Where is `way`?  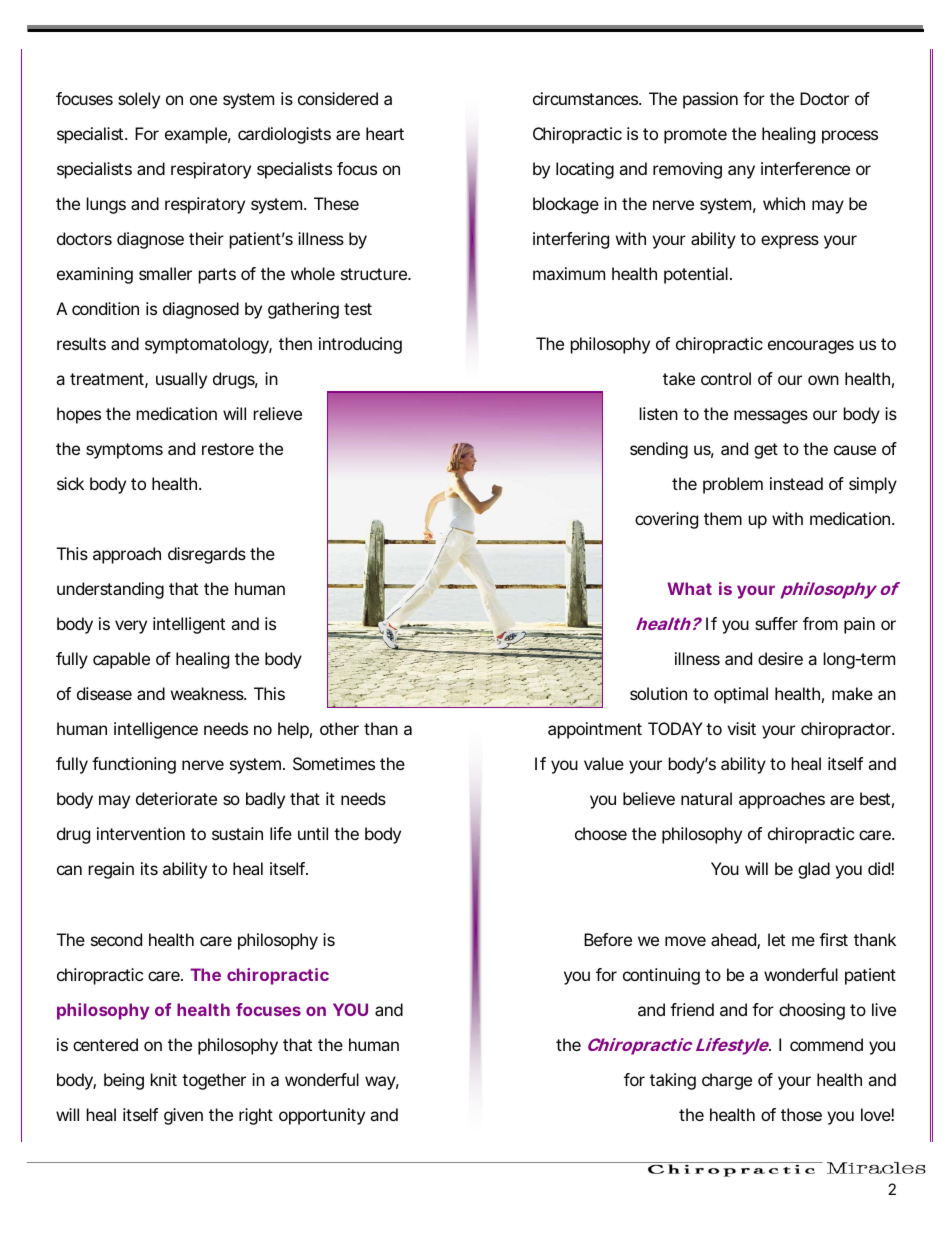 way is located at coordinates (380, 1083).
